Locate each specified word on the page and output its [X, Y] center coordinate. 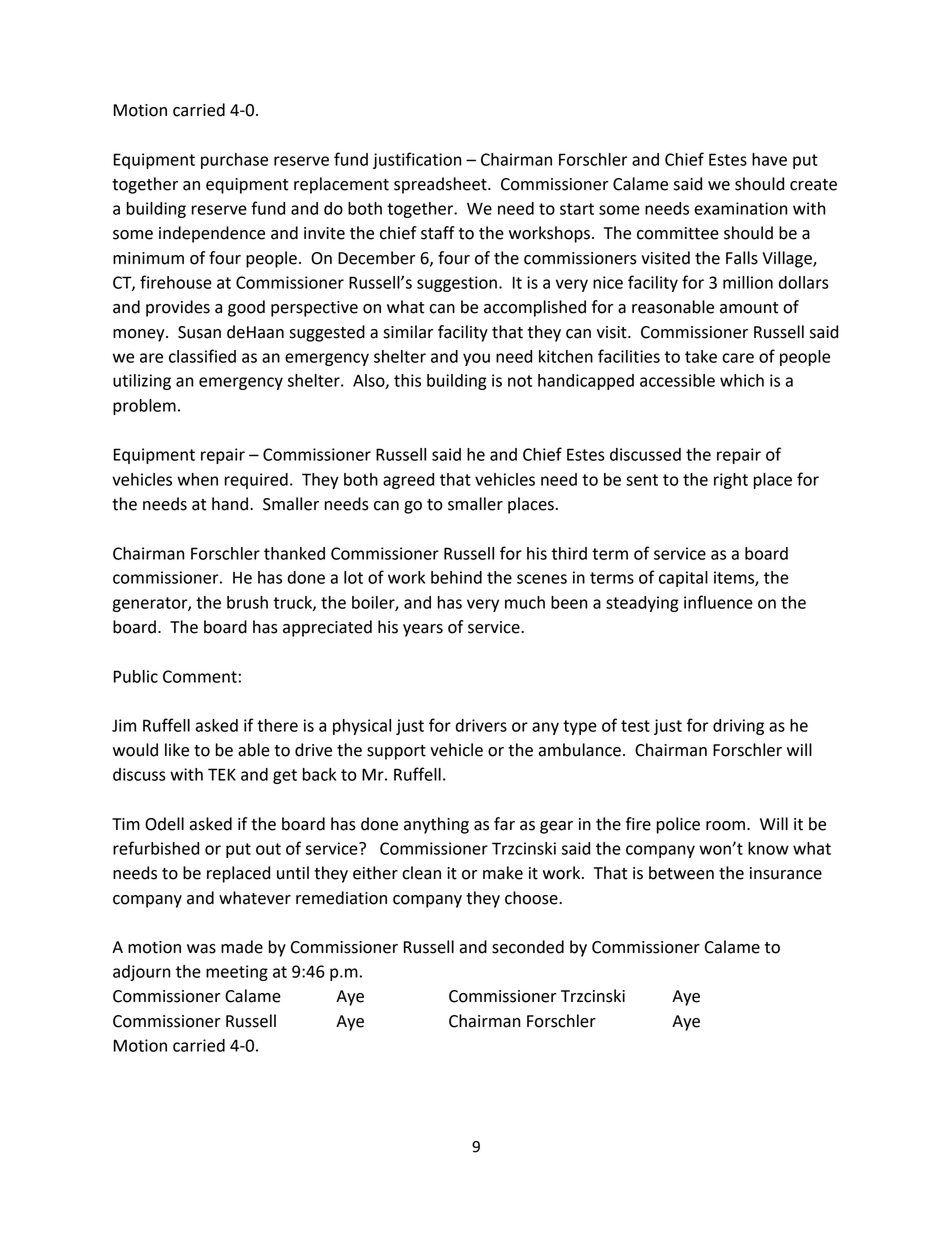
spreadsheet [441, 185]
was [201, 949]
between [681, 873]
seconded [528, 947]
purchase [234, 161]
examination [741, 208]
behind [456, 577]
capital [683, 579]
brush [247, 602]
